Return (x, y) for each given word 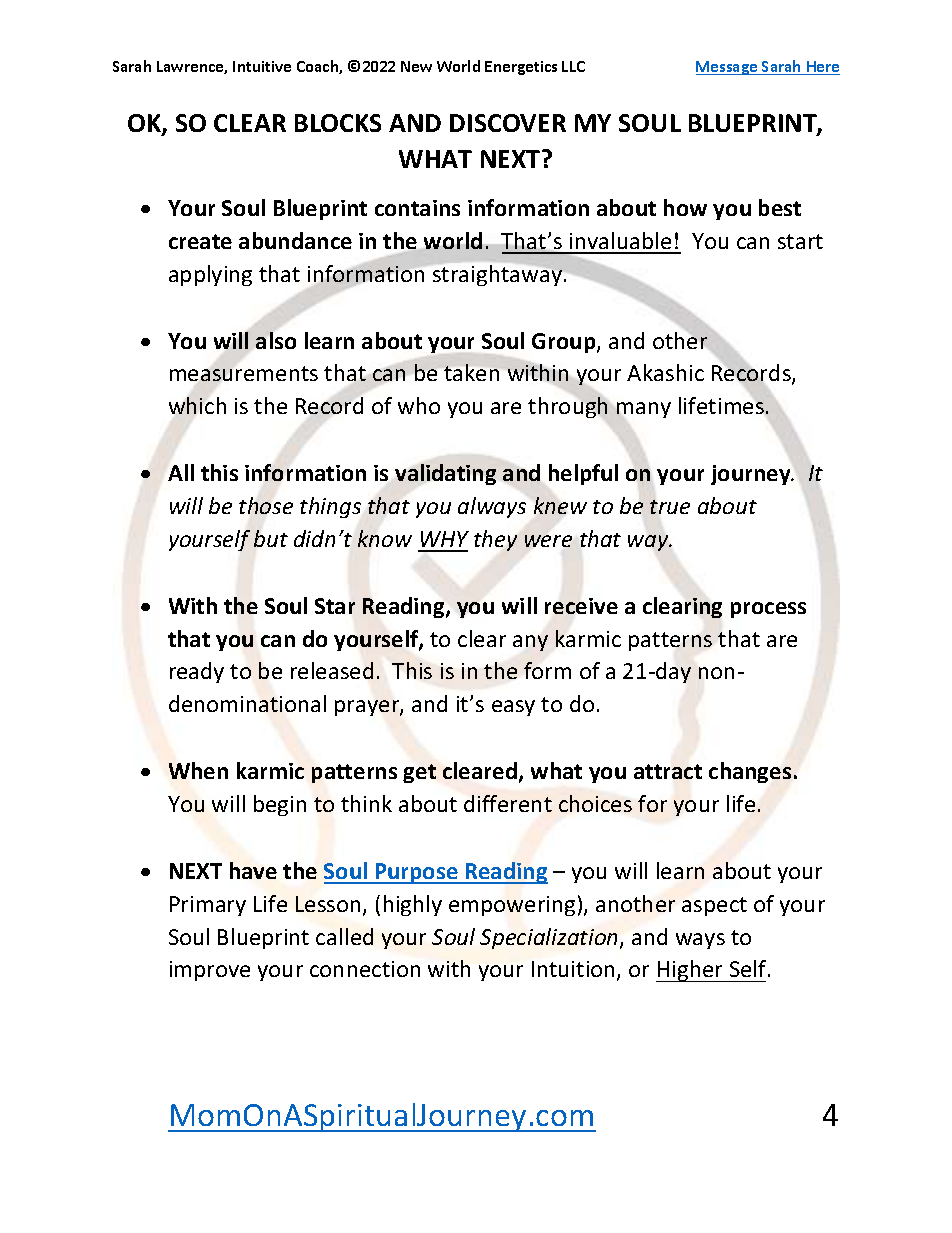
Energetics (521, 68)
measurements (244, 373)
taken (471, 372)
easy (513, 708)
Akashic (665, 372)
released (332, 670)
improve (210, 971)
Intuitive (262, 66)
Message (728, 68)
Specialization (550, 938)
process (768, 610)
